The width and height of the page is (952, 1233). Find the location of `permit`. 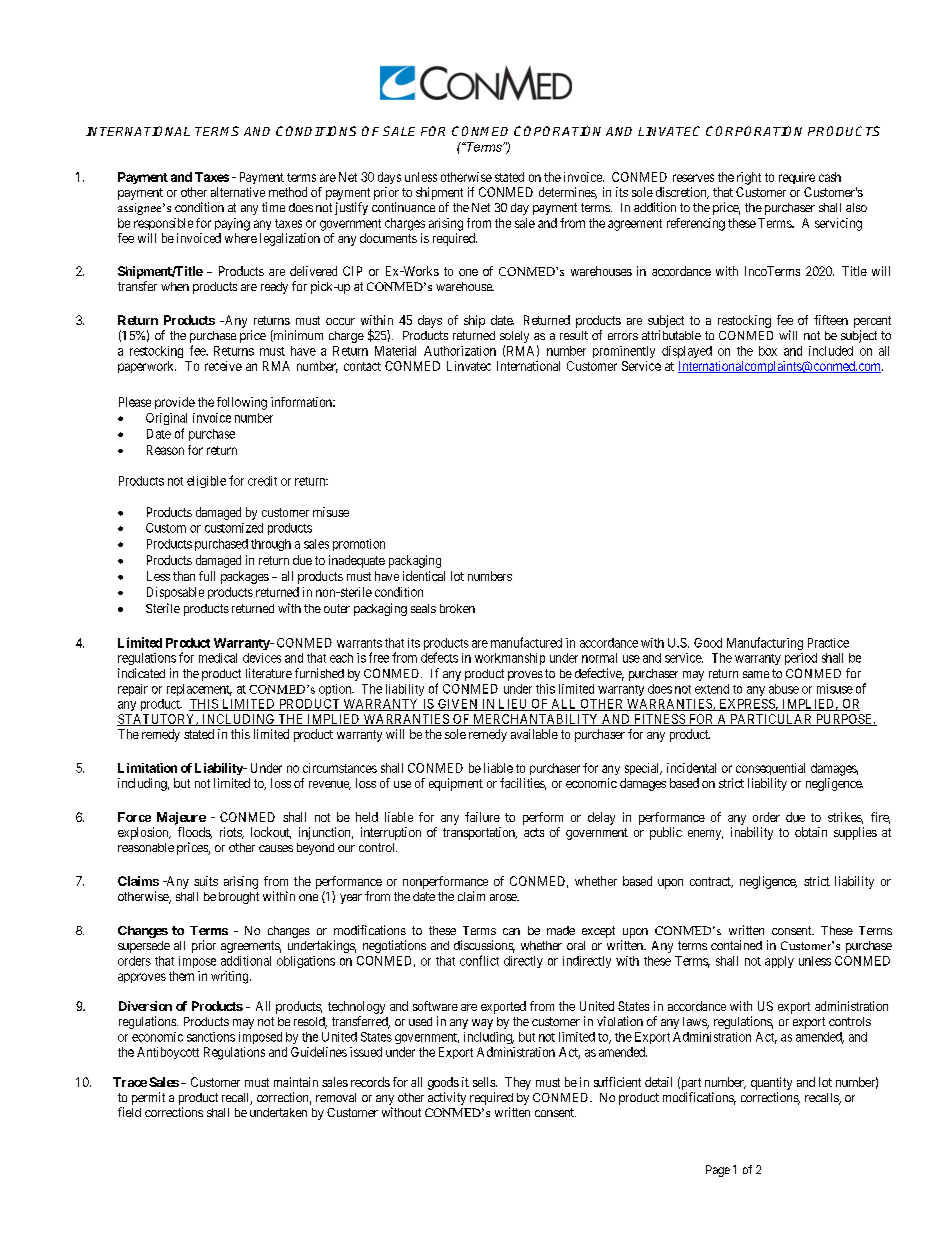

permit is located at coordinates (148, 1098).
